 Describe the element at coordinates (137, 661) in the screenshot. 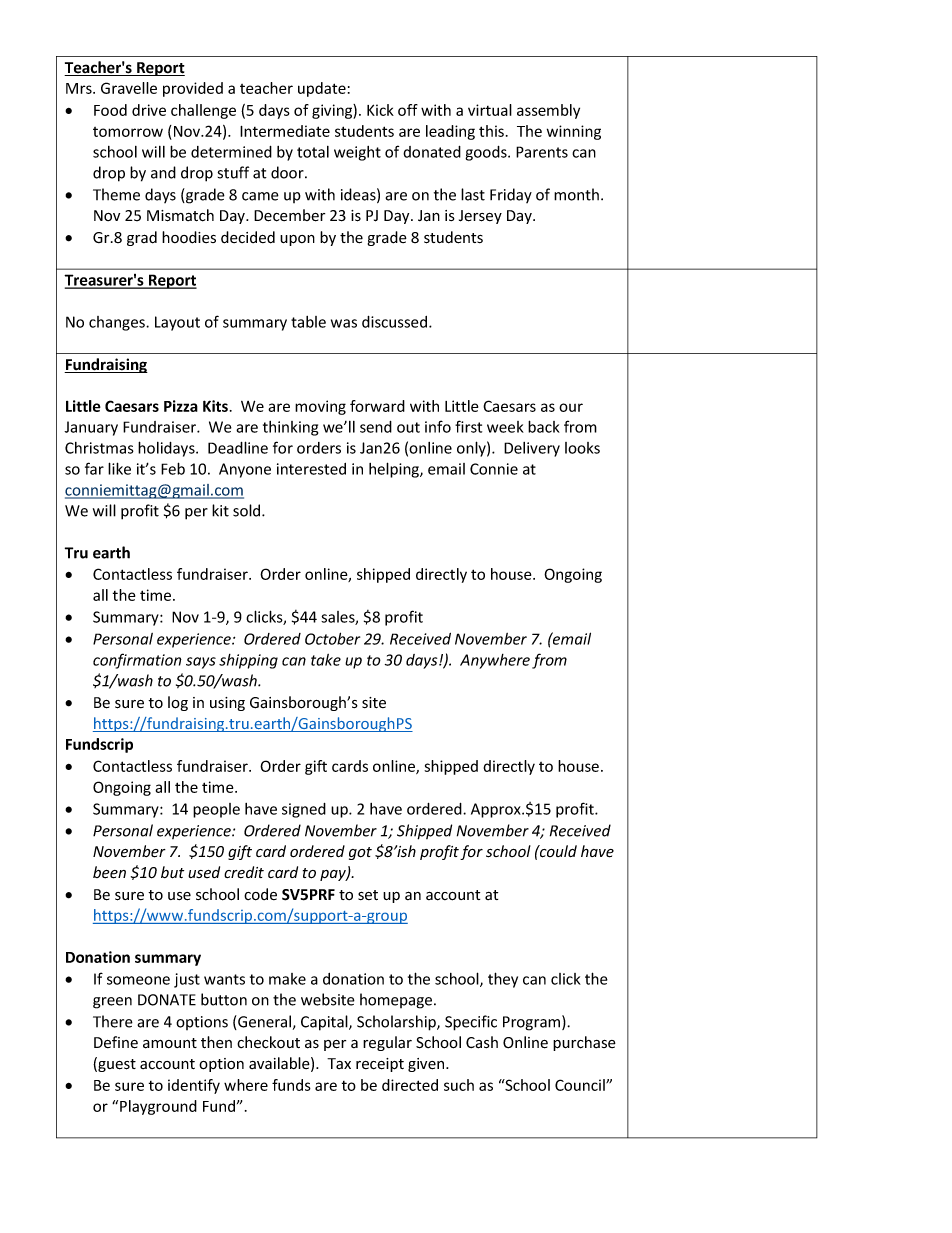

I see `confirmation` at that location.
